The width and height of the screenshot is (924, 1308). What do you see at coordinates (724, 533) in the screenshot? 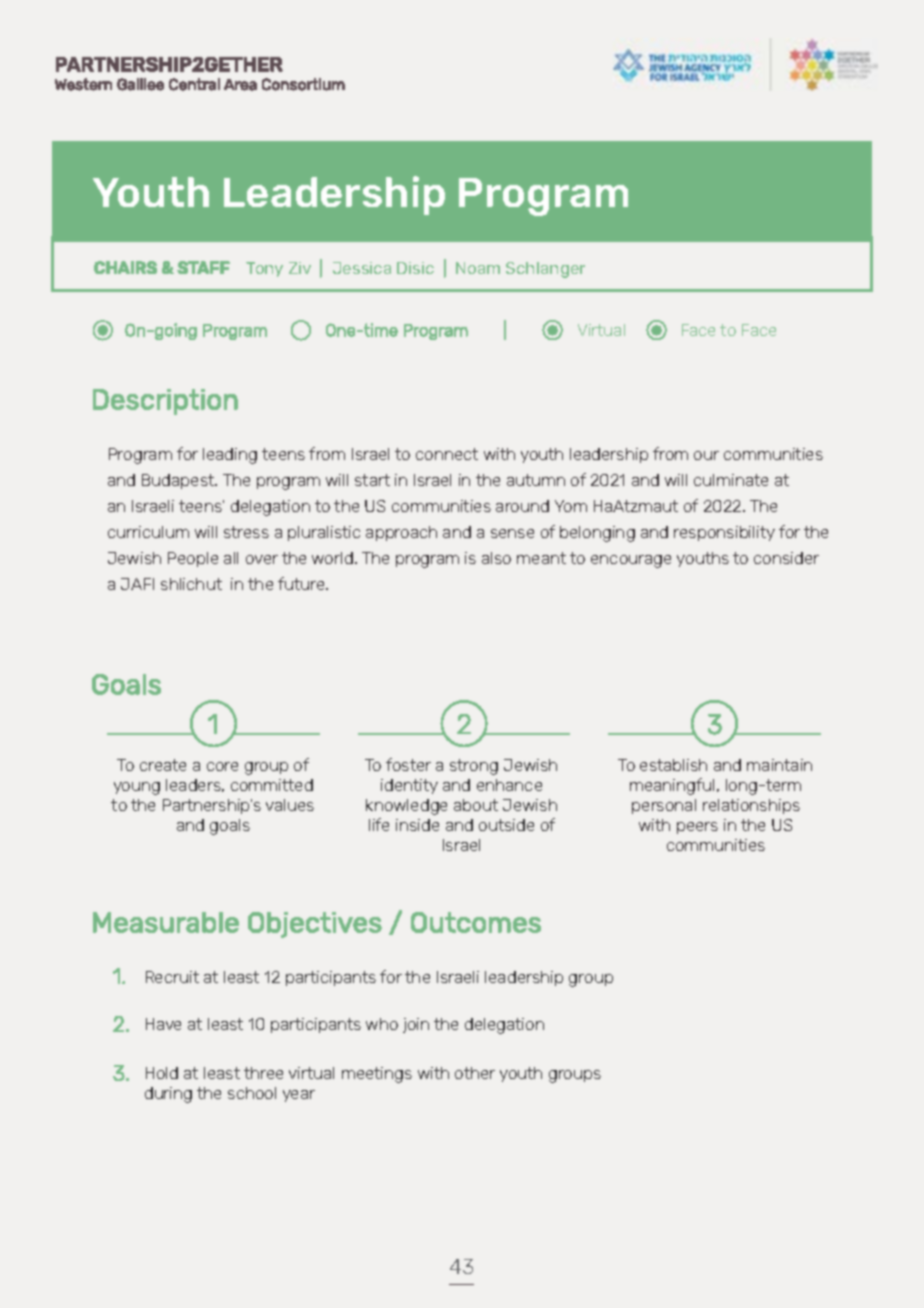
I see `responsibility` at bounding box center [724, 533].
